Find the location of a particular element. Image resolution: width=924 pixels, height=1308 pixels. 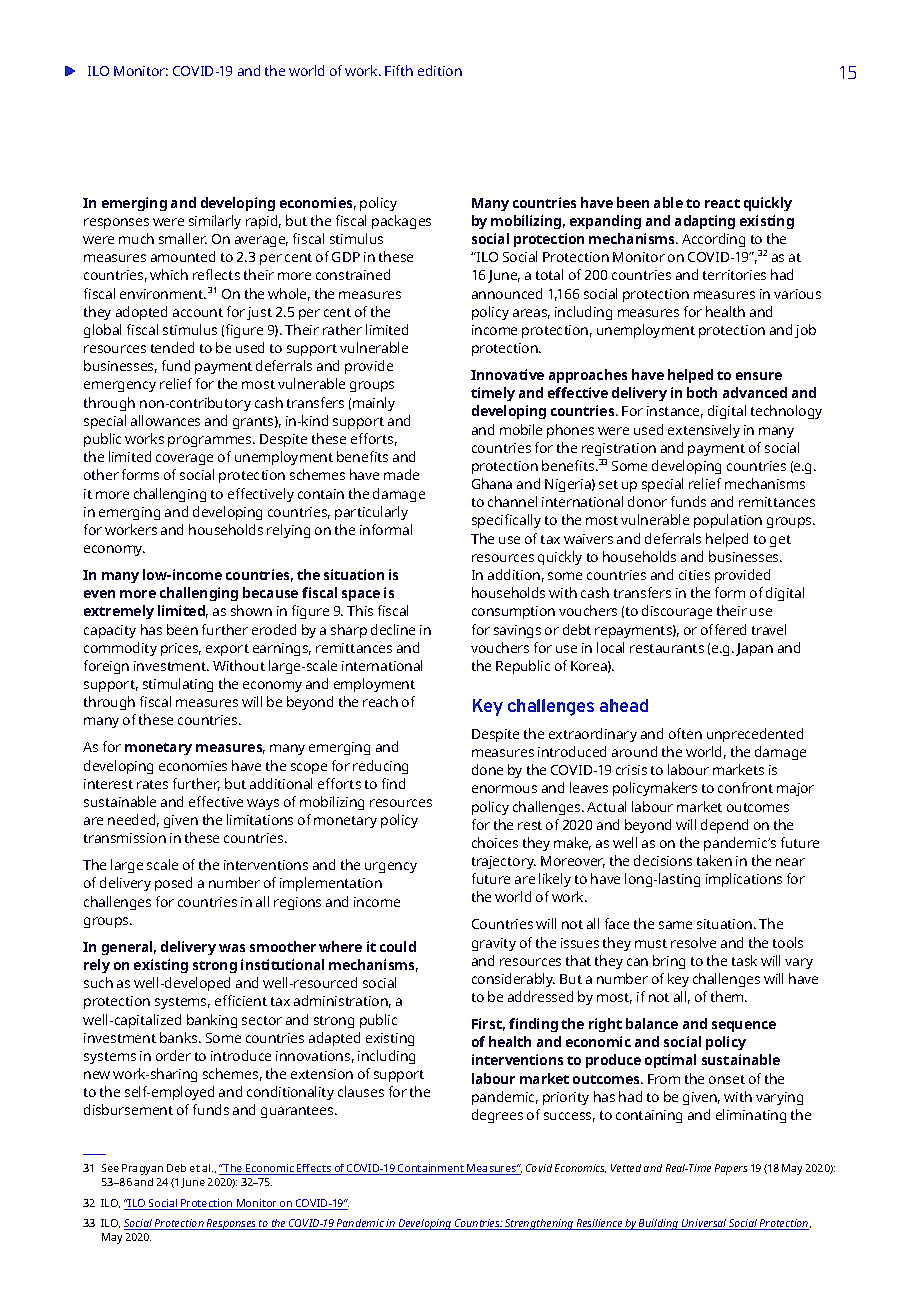

See is located at coordinates (110, 1168).
